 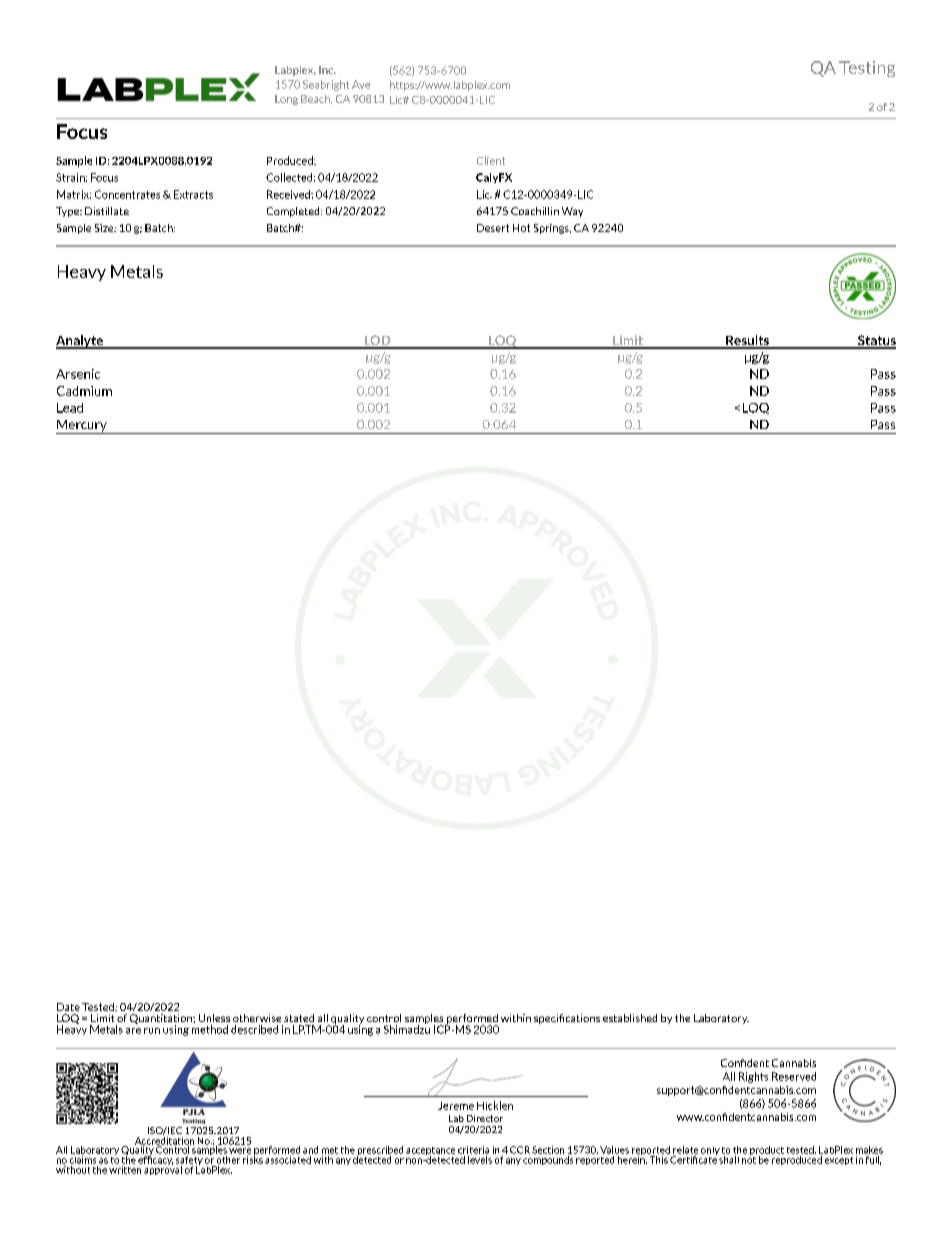 What do you see at coordinates (473, 1150) in the screenshot?
I see `criteria` at bounding box center [473, 1150].
